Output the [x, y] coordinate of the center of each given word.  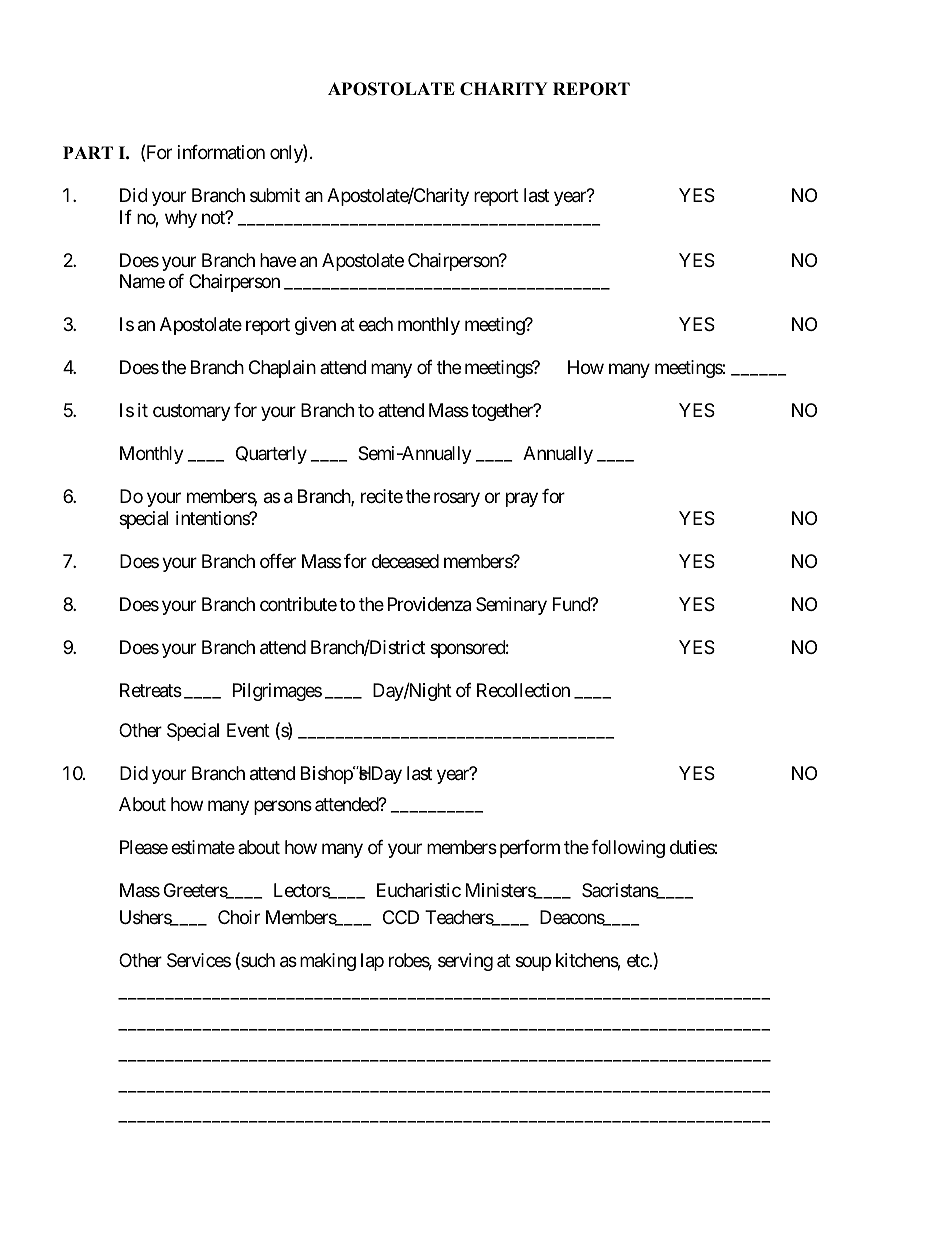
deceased [405, 561]
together [503, 412]
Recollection [523, 690]
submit [275, 195]
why [181, 219]
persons [283, 807]
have [278, 260]
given [315, 326]
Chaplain [282, 369]
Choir [239, 917]
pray [522, 500]
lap [372, 962]
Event [248, 730]
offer [278, 561]
